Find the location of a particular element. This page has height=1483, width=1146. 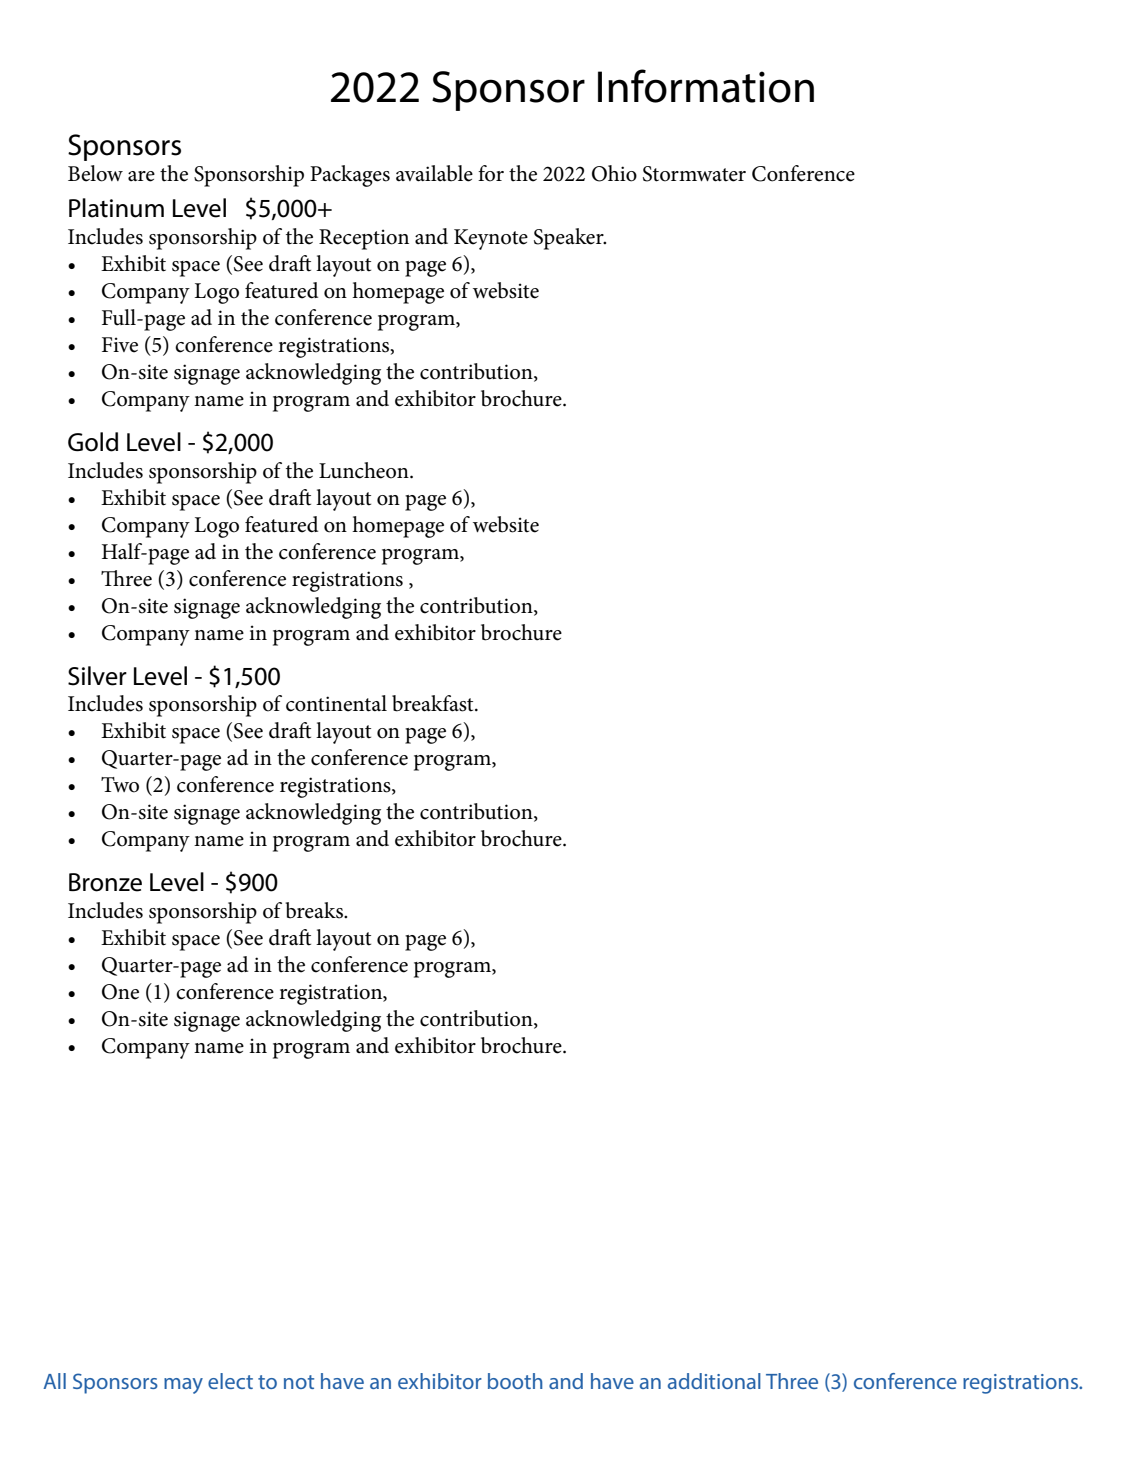

continental is located at coordinates (336, 703).
